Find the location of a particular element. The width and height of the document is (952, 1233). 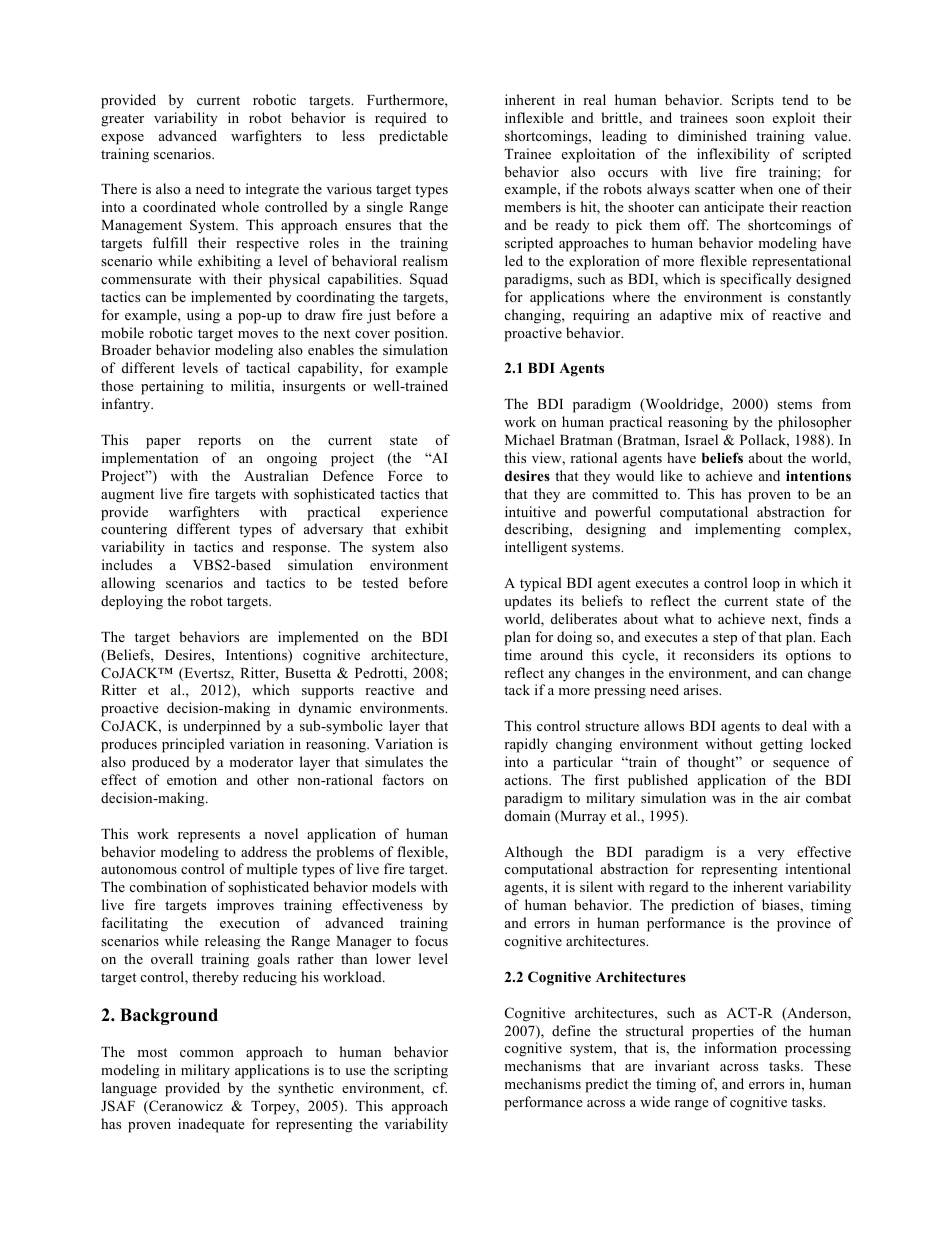

expose is located at coordinates (122, 139).
